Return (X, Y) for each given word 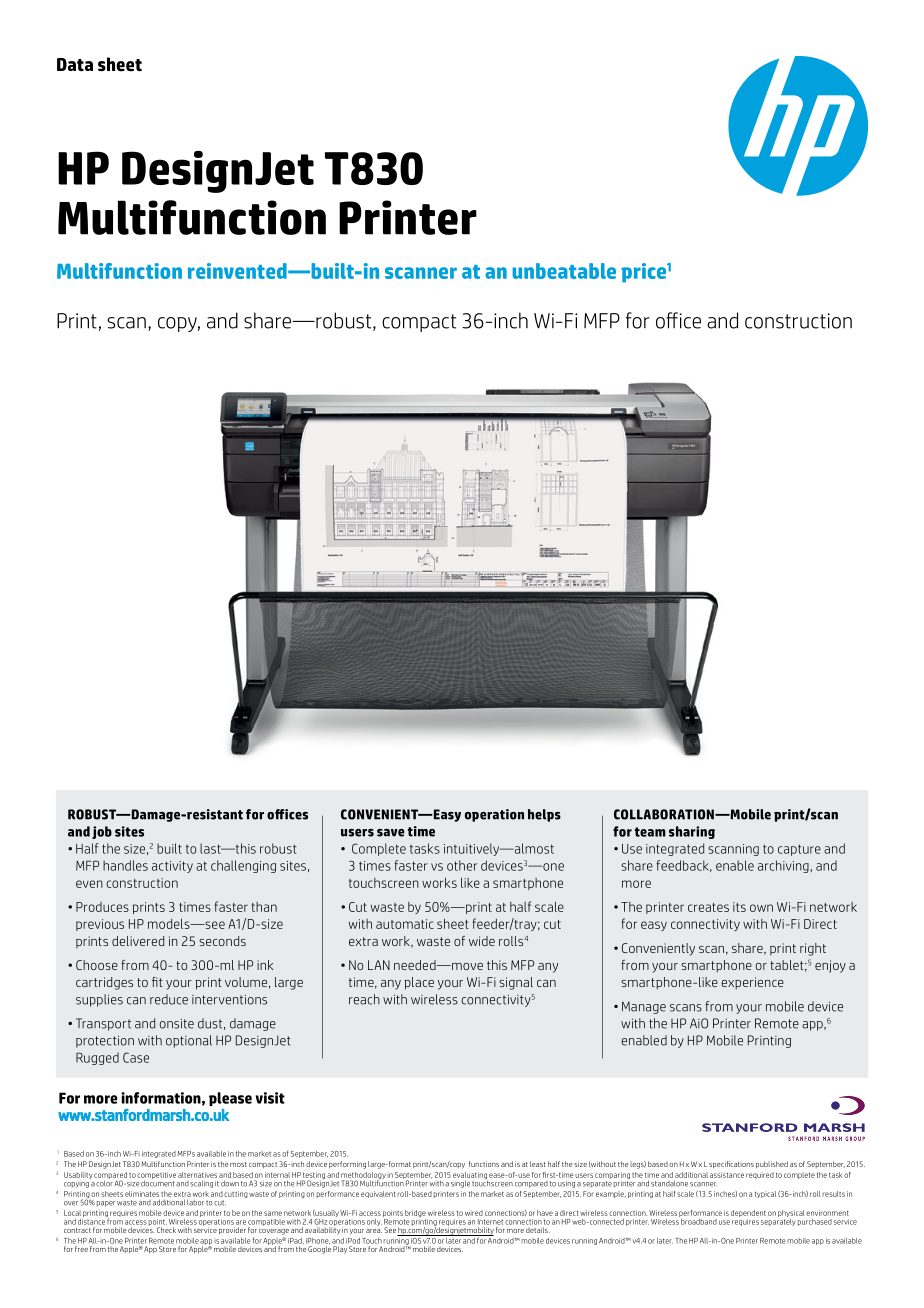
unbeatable (564, 271)
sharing (692, 832)
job (102, 832)
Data (75, 64)
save (390, 833)
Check (166, 1230)
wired (474, 1213)
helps (544, 815)
